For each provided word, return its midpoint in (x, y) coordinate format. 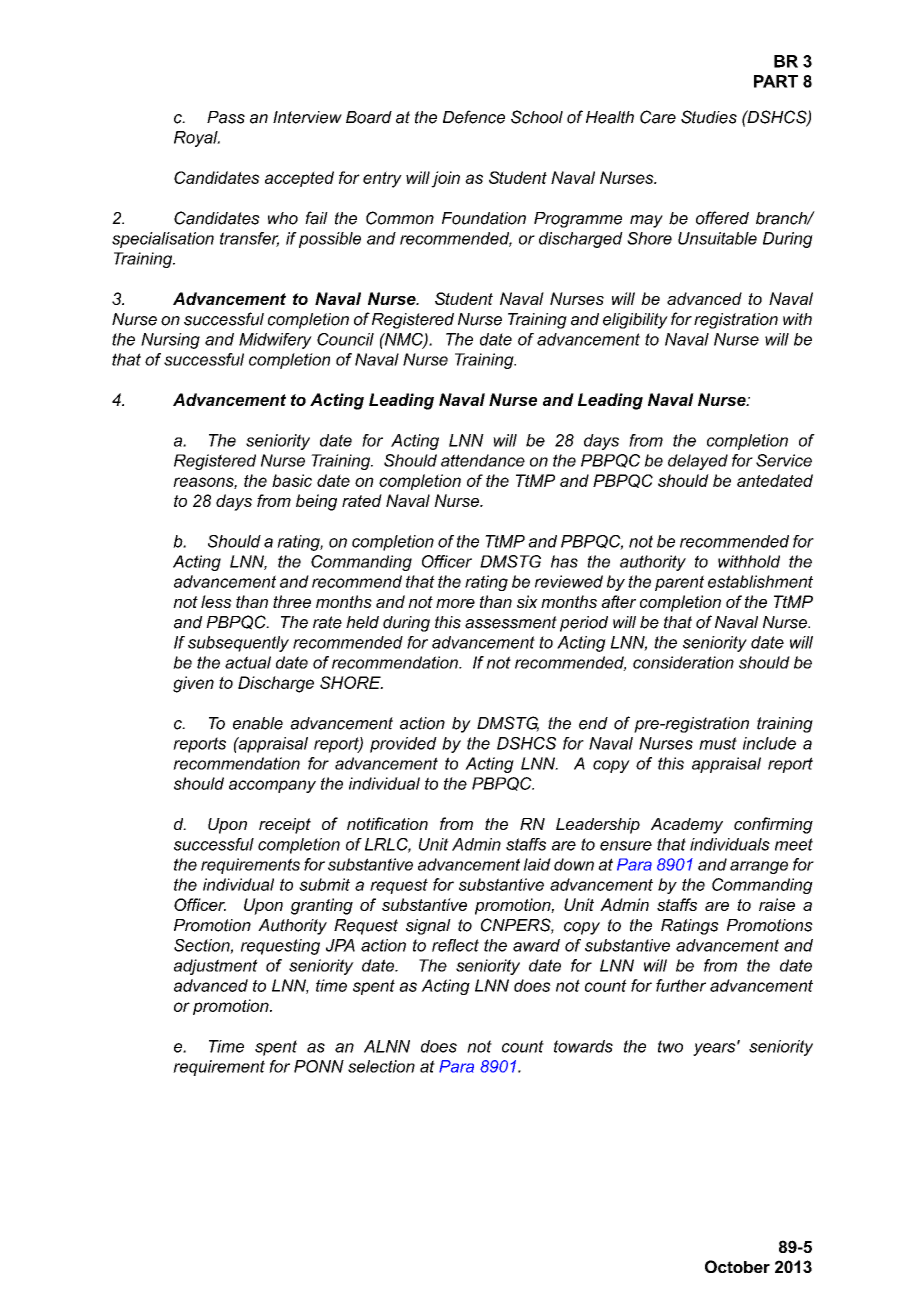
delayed (698, 462)
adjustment (216, 967)
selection (381, 1066)
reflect (455, 945)
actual (248, 662)
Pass (226, 117)
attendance (483, 460)
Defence (474, 117)
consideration (683, 662)
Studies (709, 117)
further (681, 985)
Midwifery (275, 341)
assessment (511, 622)
